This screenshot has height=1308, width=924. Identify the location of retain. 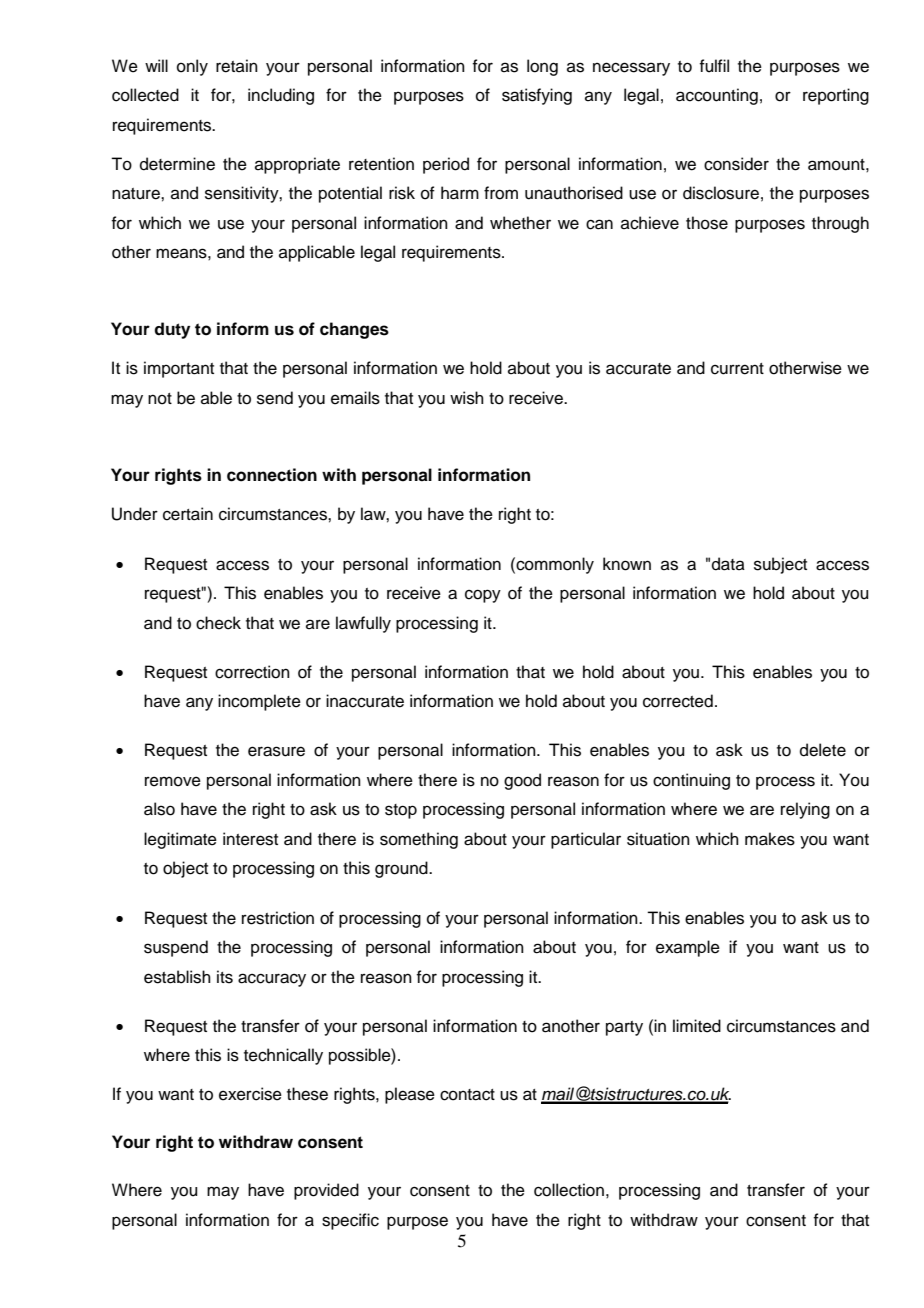
(237, 66).
